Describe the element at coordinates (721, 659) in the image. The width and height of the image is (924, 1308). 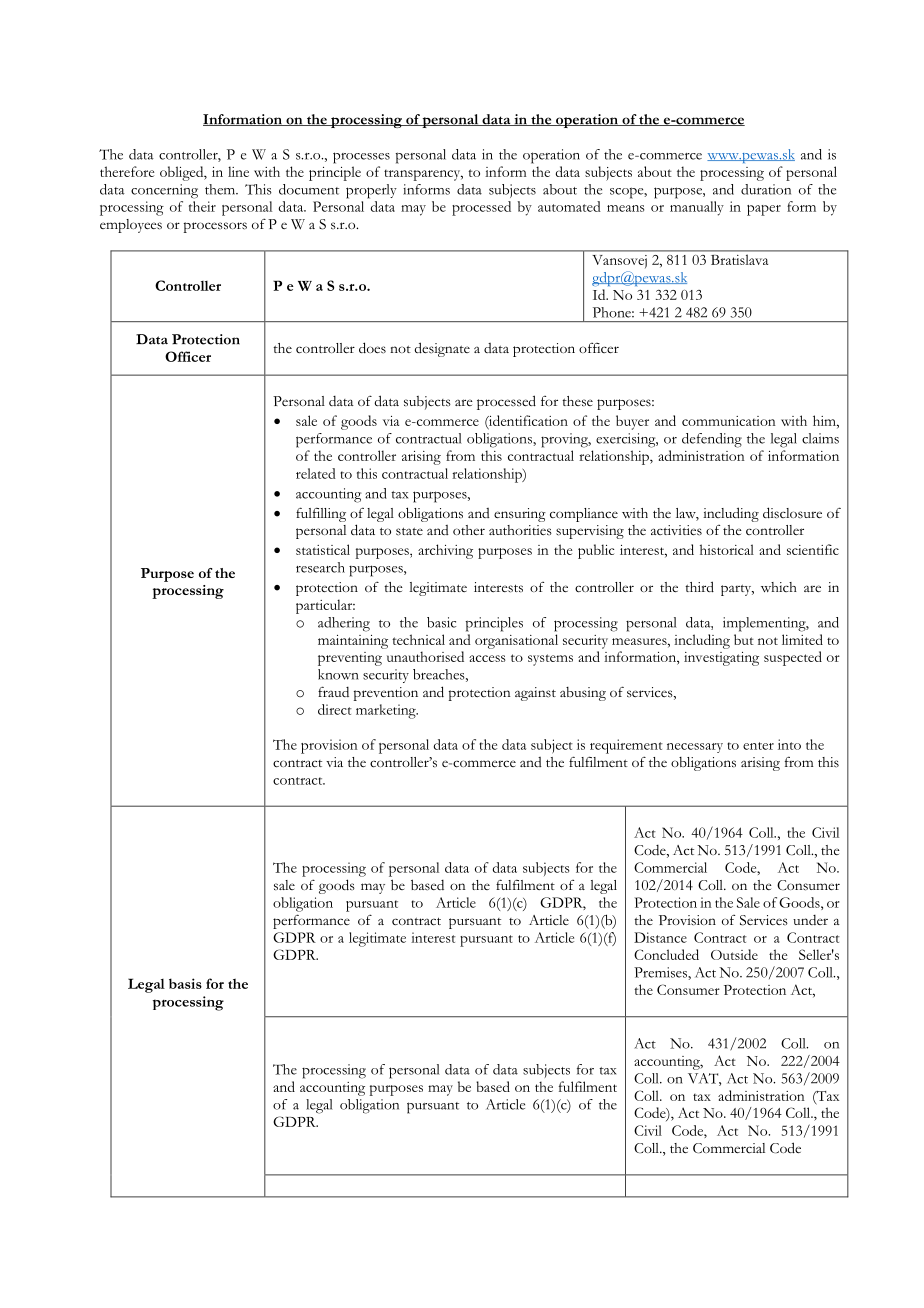
I see `investigating` at that location.
